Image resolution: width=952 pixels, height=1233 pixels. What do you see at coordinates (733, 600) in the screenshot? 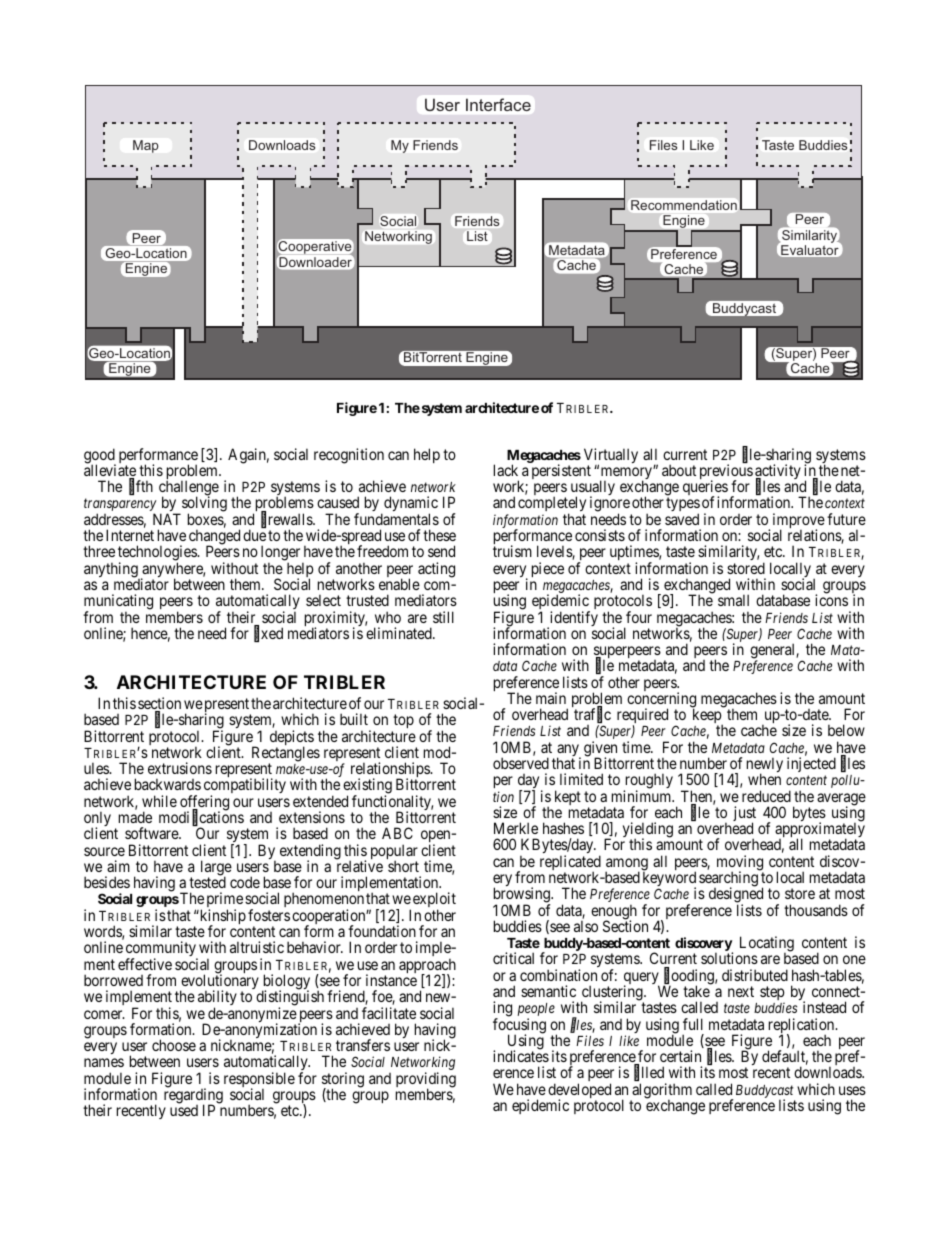
I see `small` at bounding box center [733, 600].
